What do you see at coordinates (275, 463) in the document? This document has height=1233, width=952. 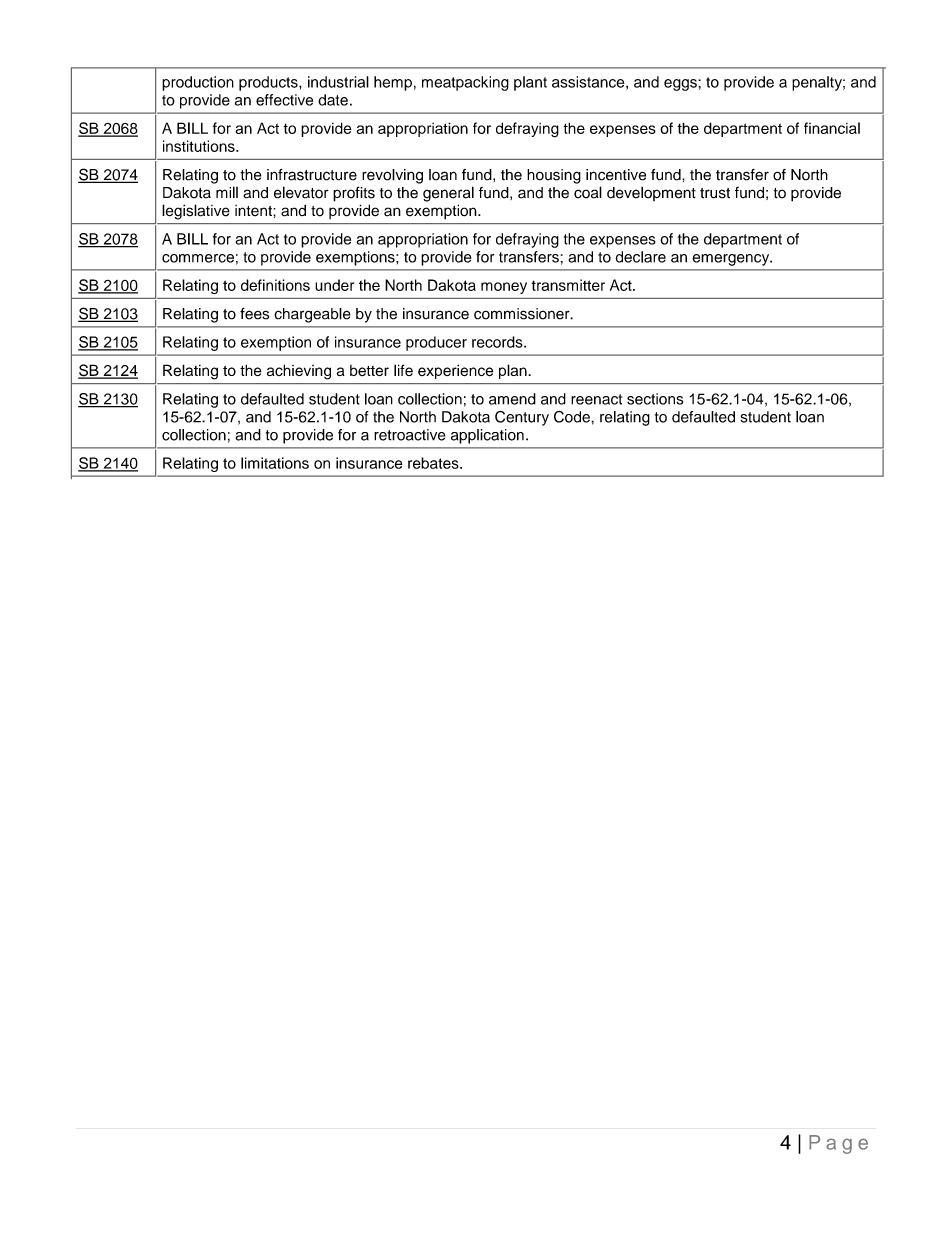 I see `limitations` at bounding box center [275, 463].
